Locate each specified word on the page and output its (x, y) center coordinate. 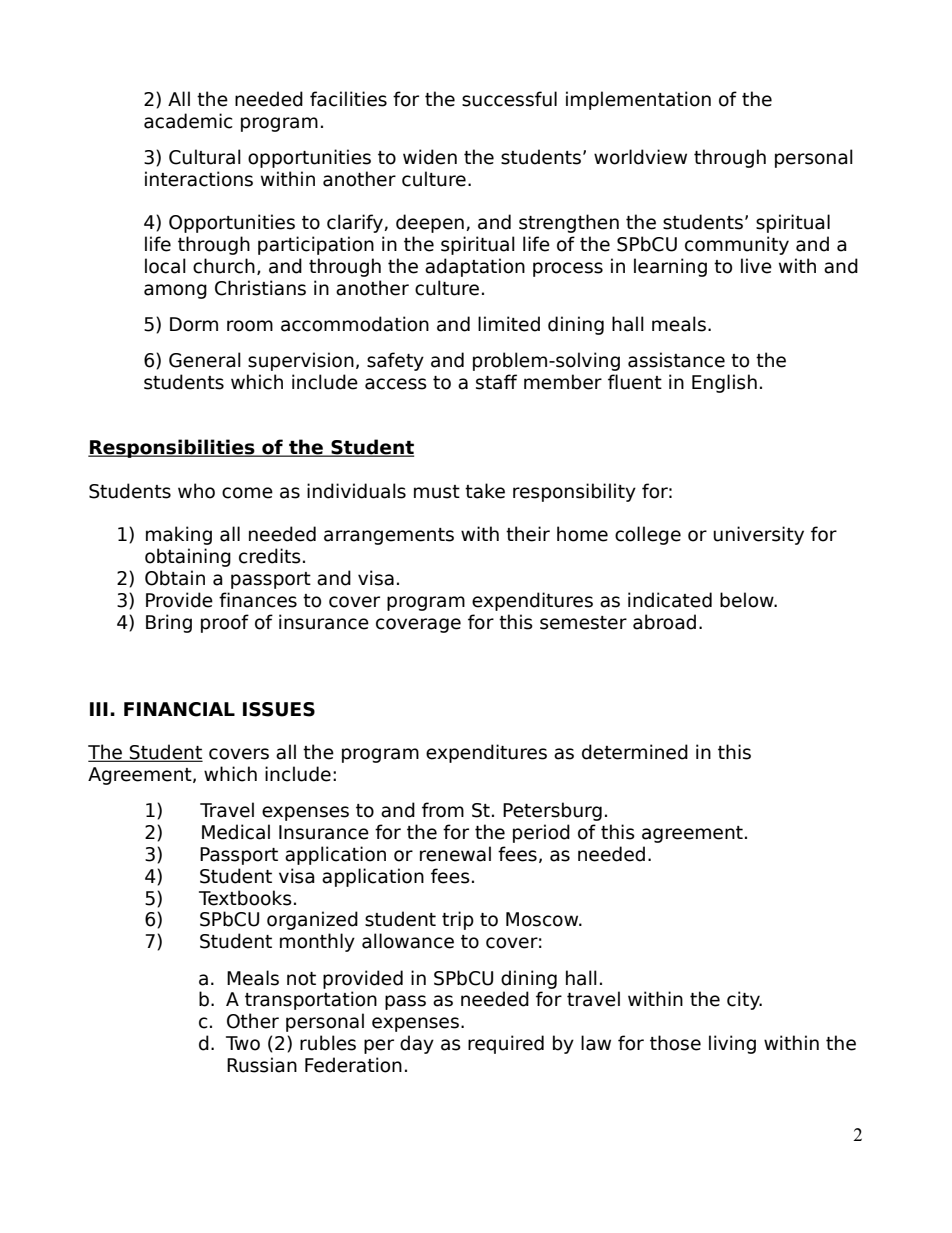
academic (188, 121)
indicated (670, 600)
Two (243, 1043)
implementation (638, 100)
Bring (169, 623)
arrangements (389, 536)
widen (430, 157)
